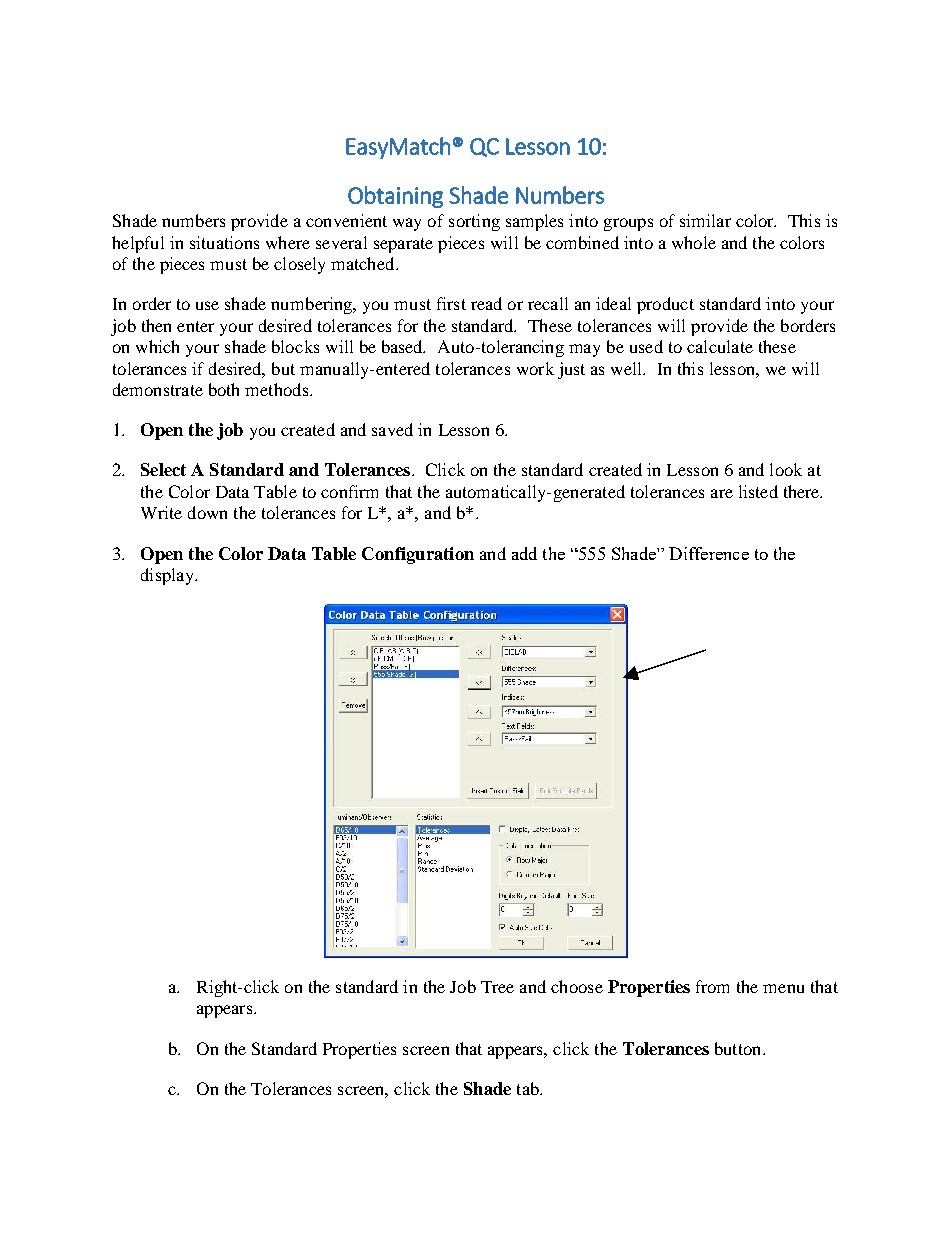 The image size is (952, 1233). What do you see at coordinates (224, 389) in the document?
I see `both` at bounding box center [224, 389].
